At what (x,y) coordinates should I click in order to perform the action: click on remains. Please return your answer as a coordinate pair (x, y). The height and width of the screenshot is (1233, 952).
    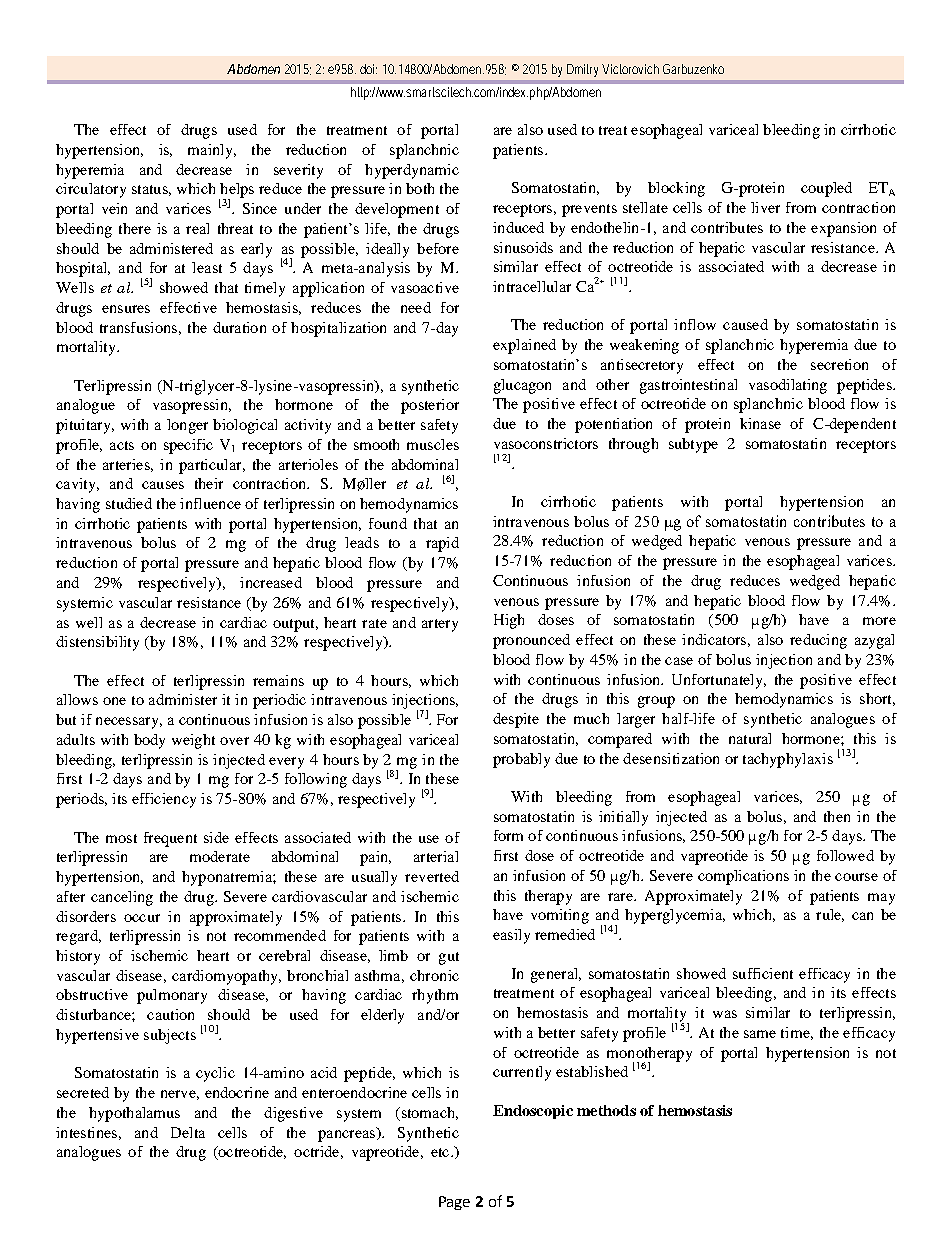
    Looking at the image, I should click on (278, 680).
